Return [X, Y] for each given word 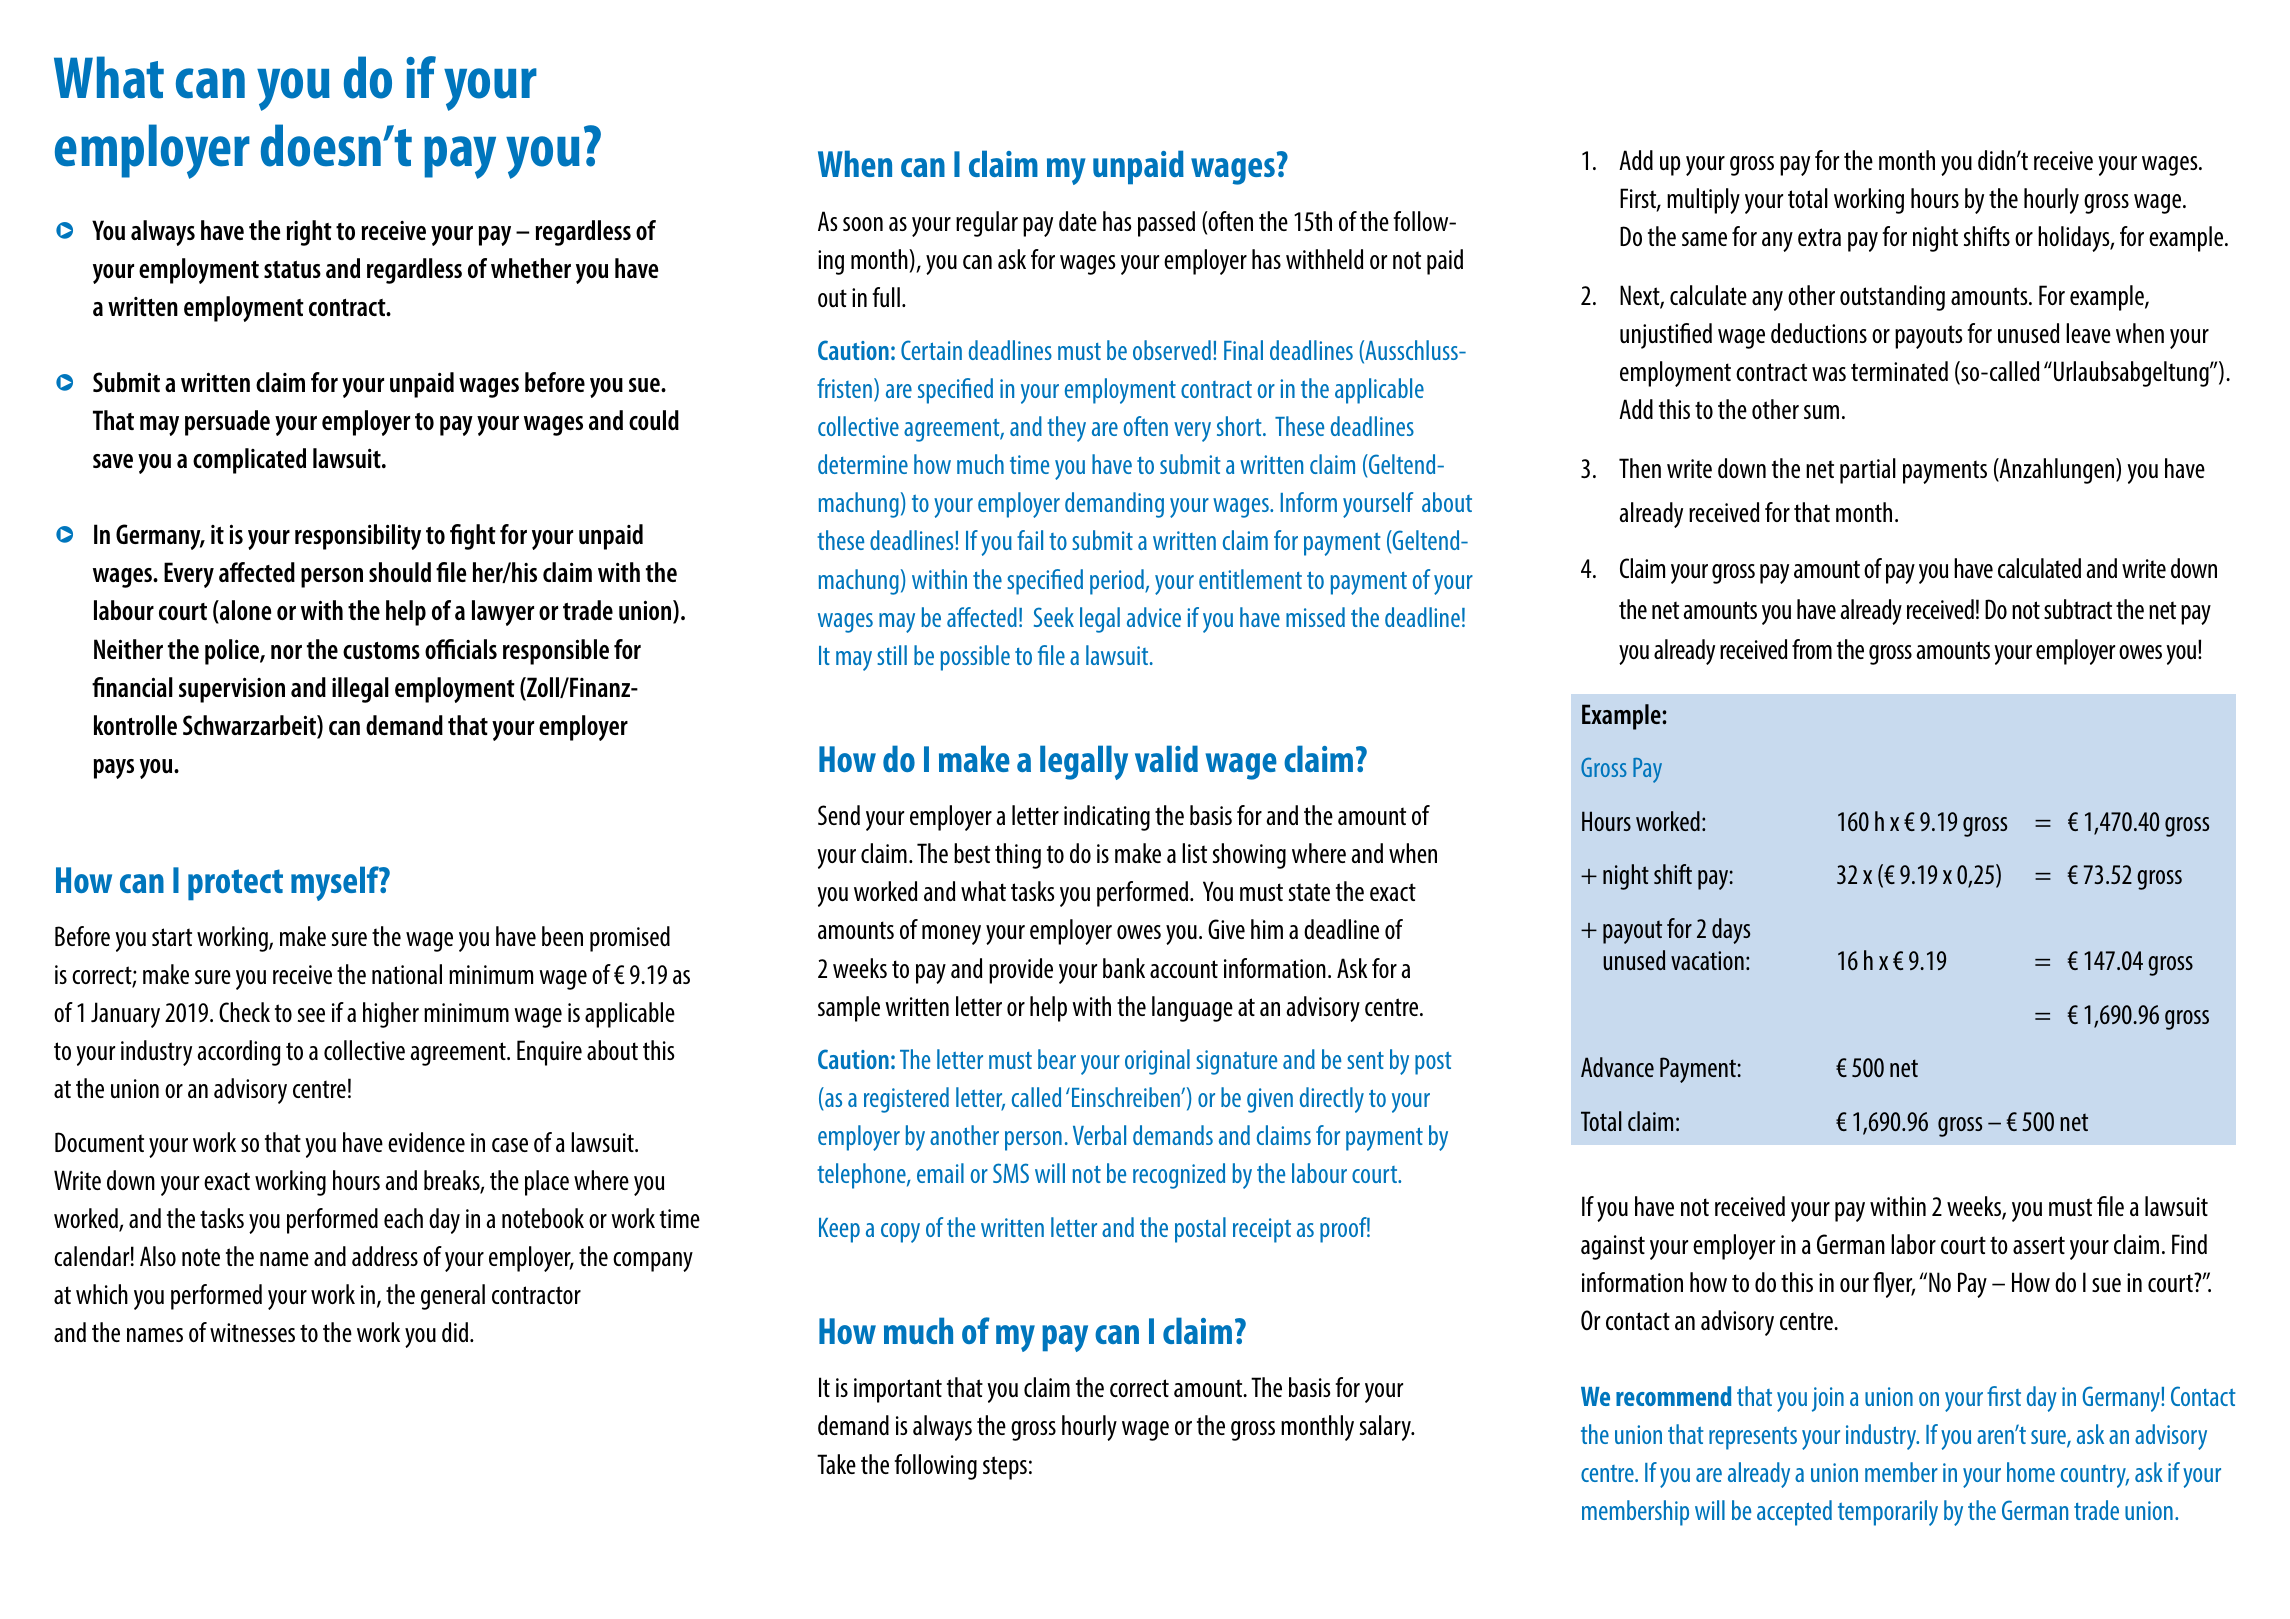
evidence [426, 1142]
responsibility [358, 537]
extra [1819, 237]
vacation [1707, 960]
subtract [2078, 609]
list [1194, 853]
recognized [1179, 1176]
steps [1005, 1468]
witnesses [252, 1332]
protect [235, 884]
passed [1166, 224]
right [309, 233]
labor [1913, 1244]
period [1118, 582]
